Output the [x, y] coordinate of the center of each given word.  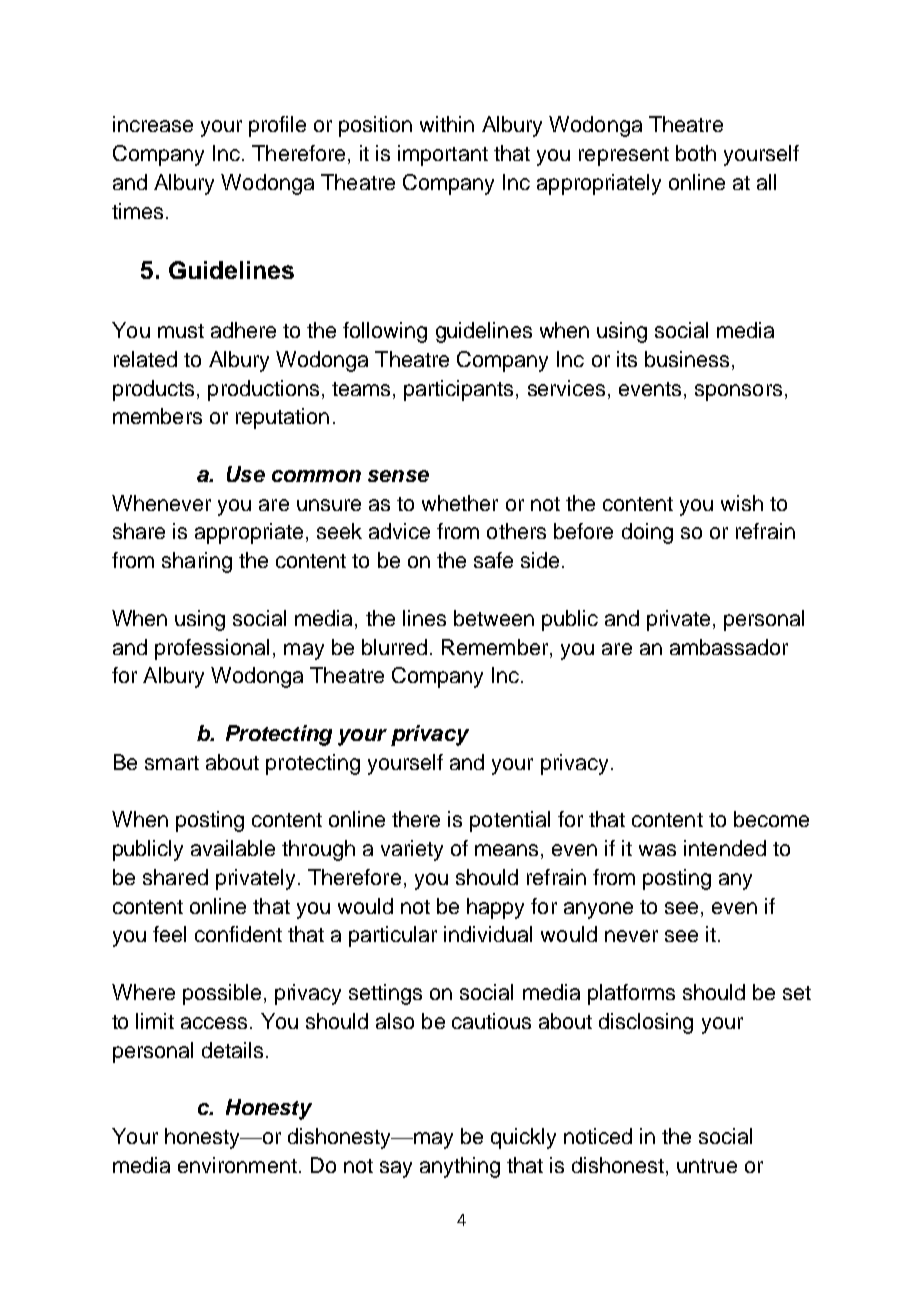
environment [237, 1165]
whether [460, 503]
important [443, 155]
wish [742, 503]
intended [725, 848]
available [233, 848]
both [696, 153]
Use [246, 474]
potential [510, 821]
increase [153, 124]
